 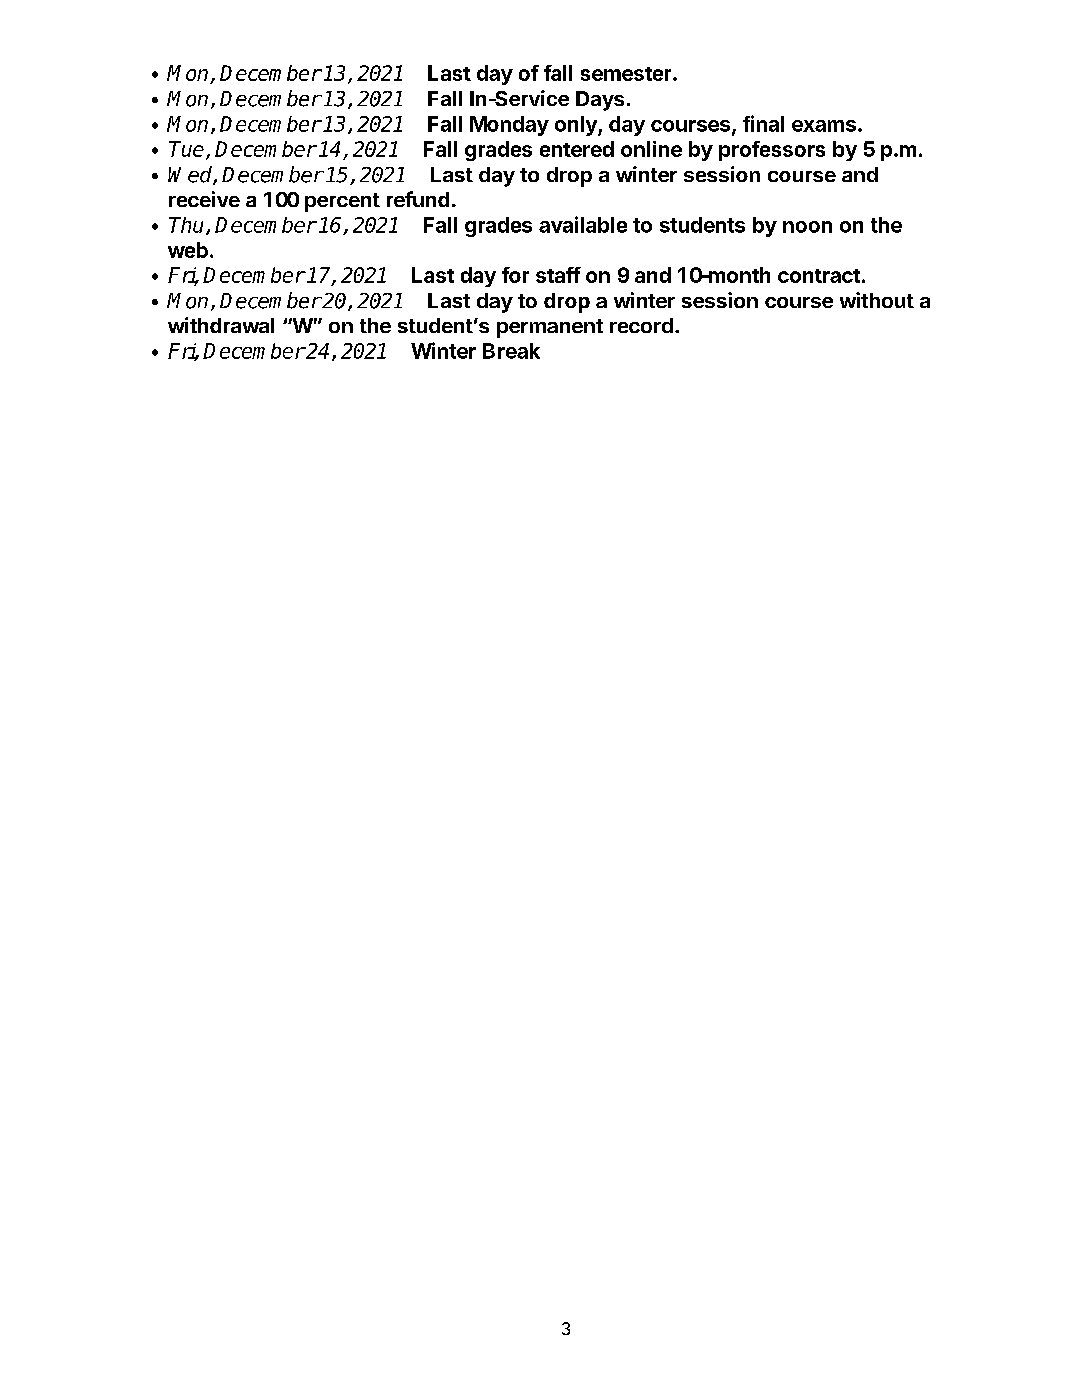 What do you see at coordinates (221, 325) in the screenshot?
I see `withdrawal` at bounding box center [221, 325].
